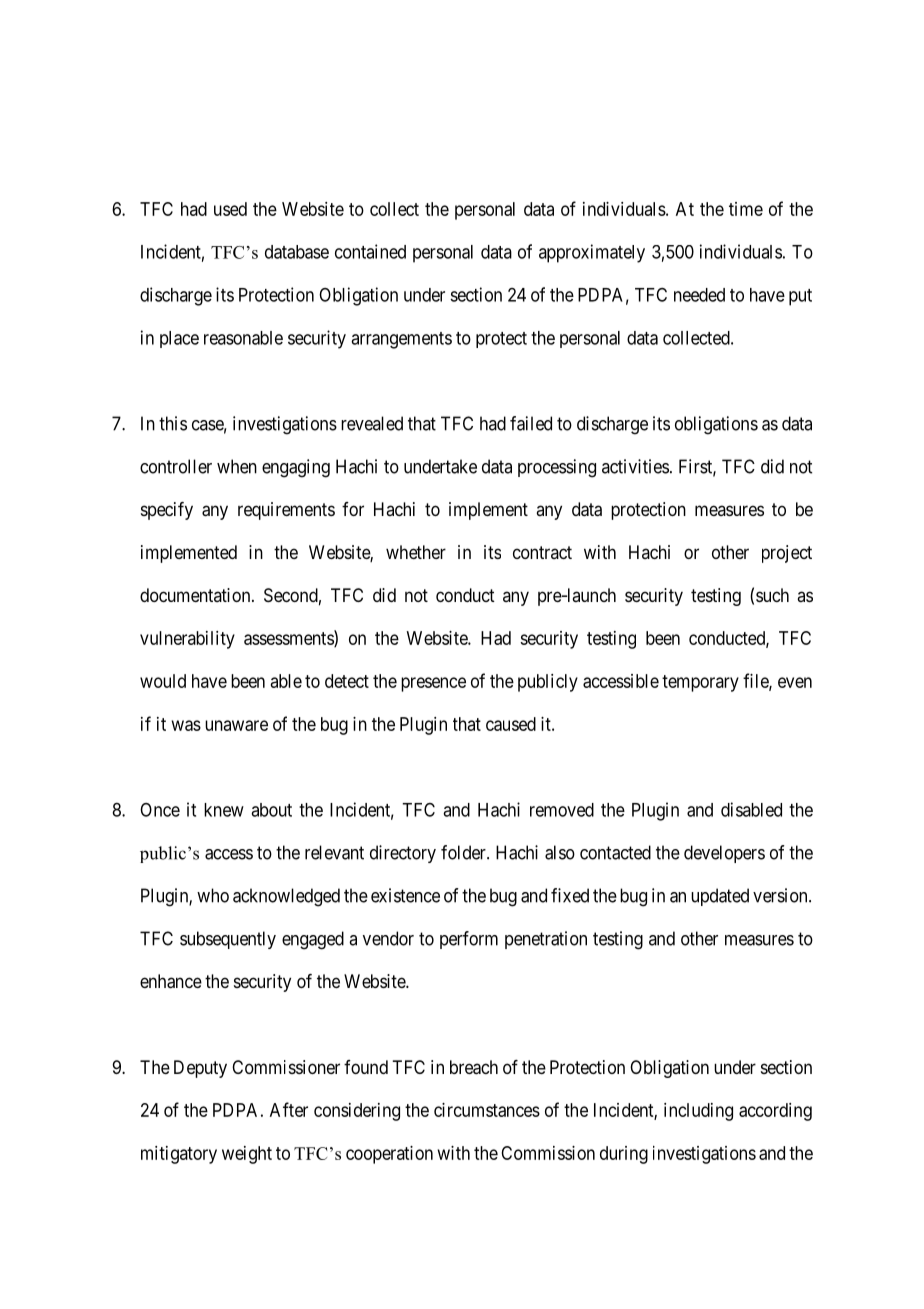 The width and height of the screenshot is (924, 1309). Describe the element at coordinates (592, 253) in the screenshot. I see `approximately` at that location.
